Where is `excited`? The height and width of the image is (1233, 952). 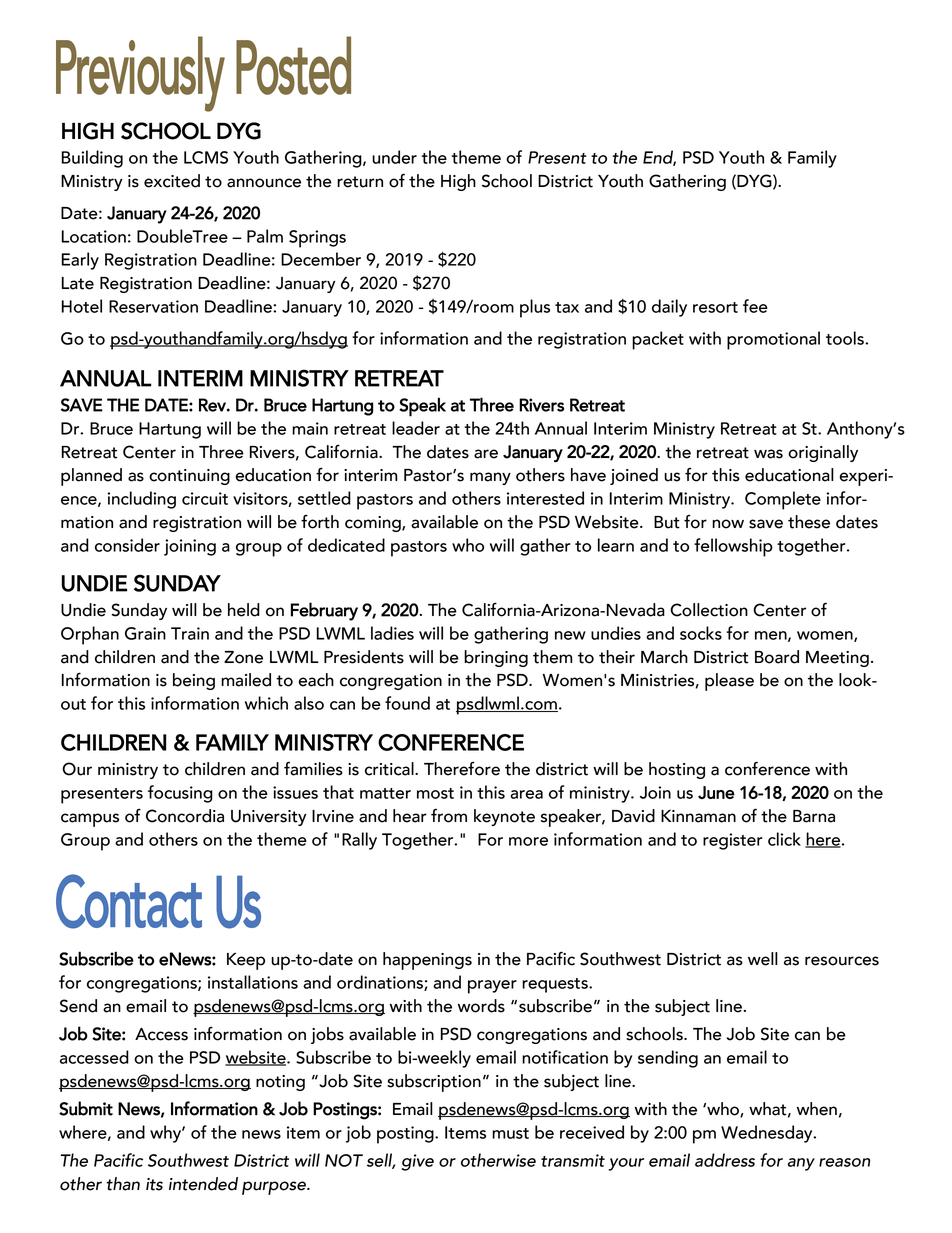
excited is located at coordinates (172, 181).
